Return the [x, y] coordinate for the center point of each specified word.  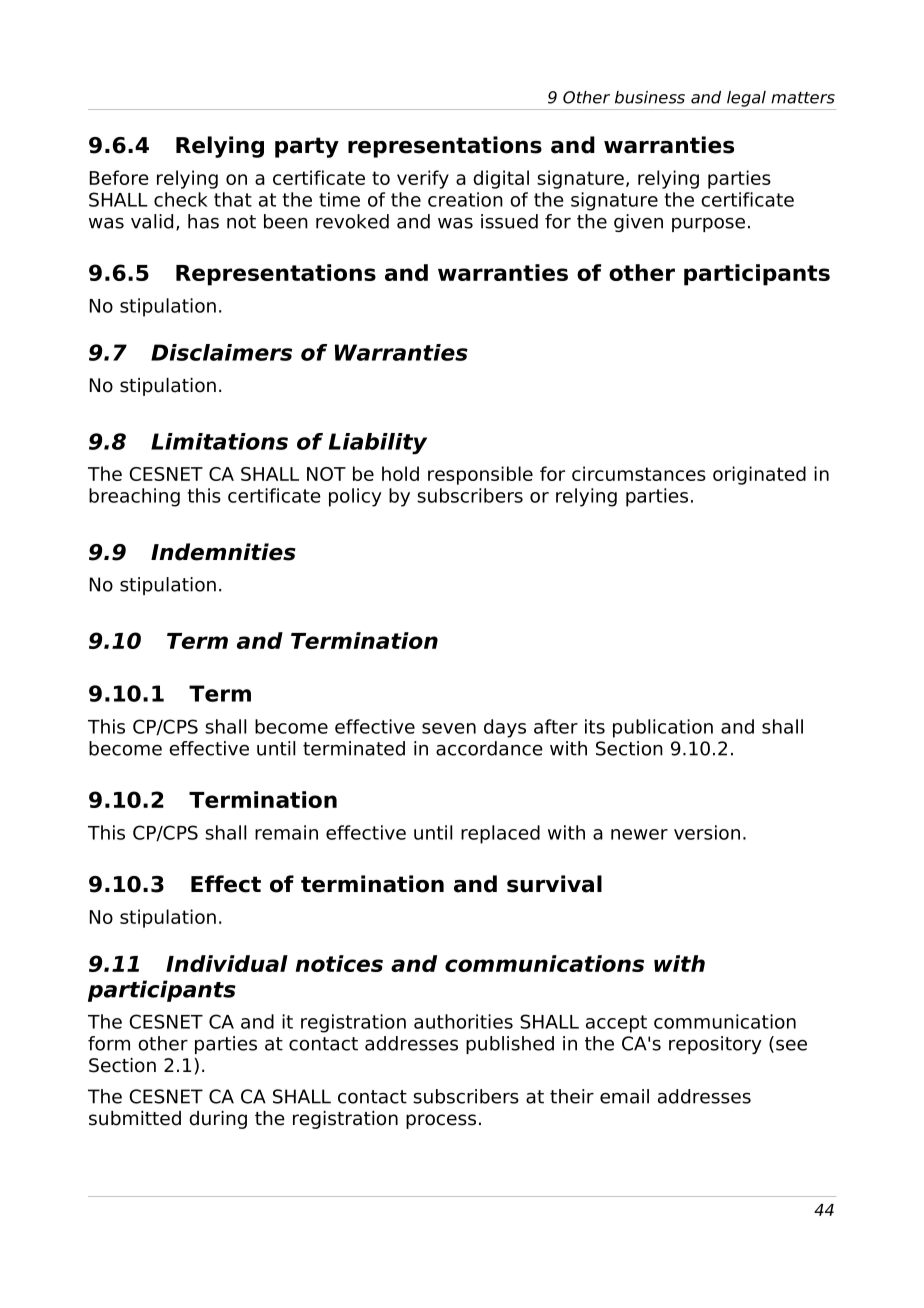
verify [423, 179]
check [181, 199]
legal [746, 99]
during [218, 1120]
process [441, 1121]
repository [715, 1045]
